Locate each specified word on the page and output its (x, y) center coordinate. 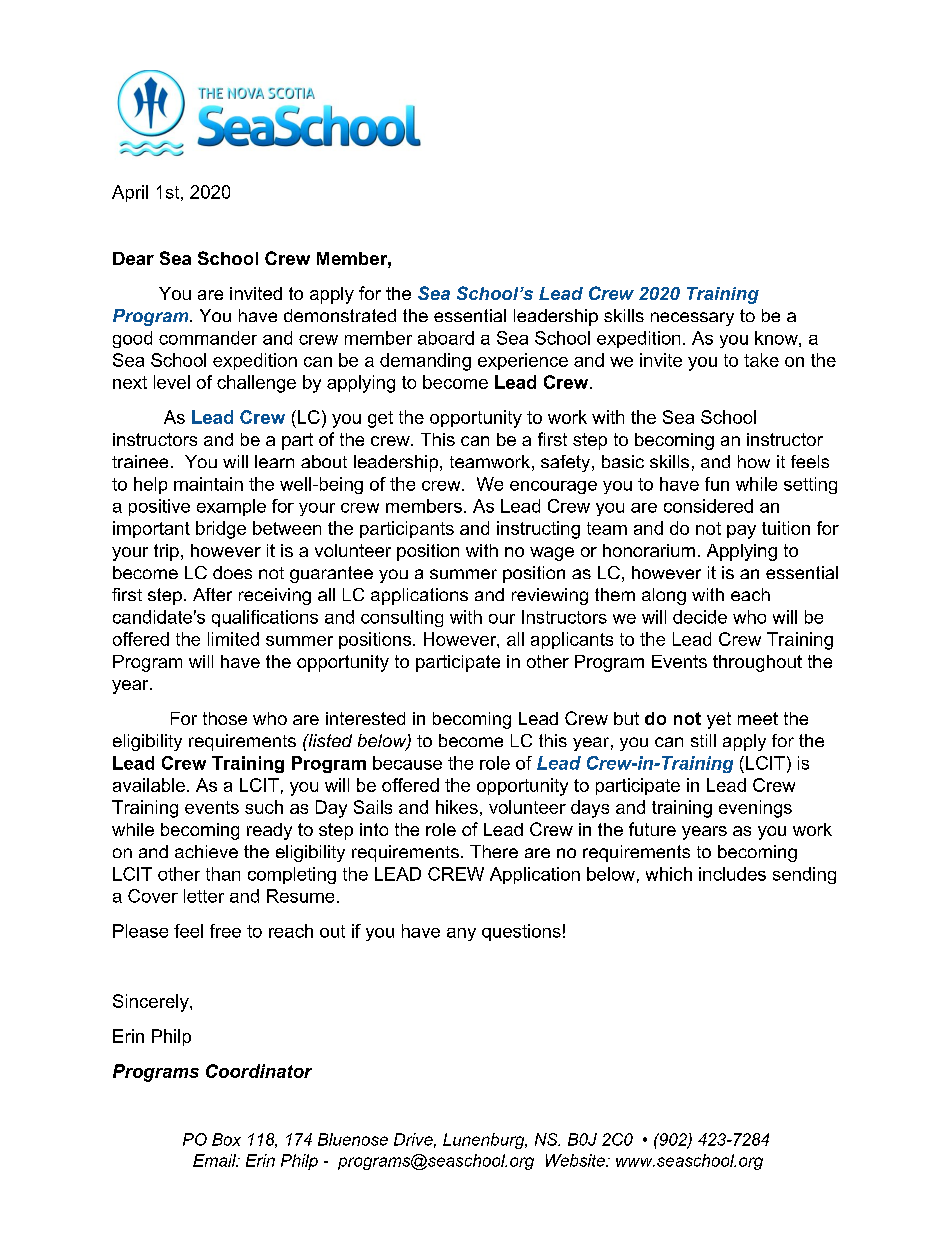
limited (233, 639)
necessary (692, 319)
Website (576, 1160)
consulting (402, 618)
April (130, 193)
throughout (757, 663)
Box (226, 1139)
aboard (446, 338)
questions (521, 932)
